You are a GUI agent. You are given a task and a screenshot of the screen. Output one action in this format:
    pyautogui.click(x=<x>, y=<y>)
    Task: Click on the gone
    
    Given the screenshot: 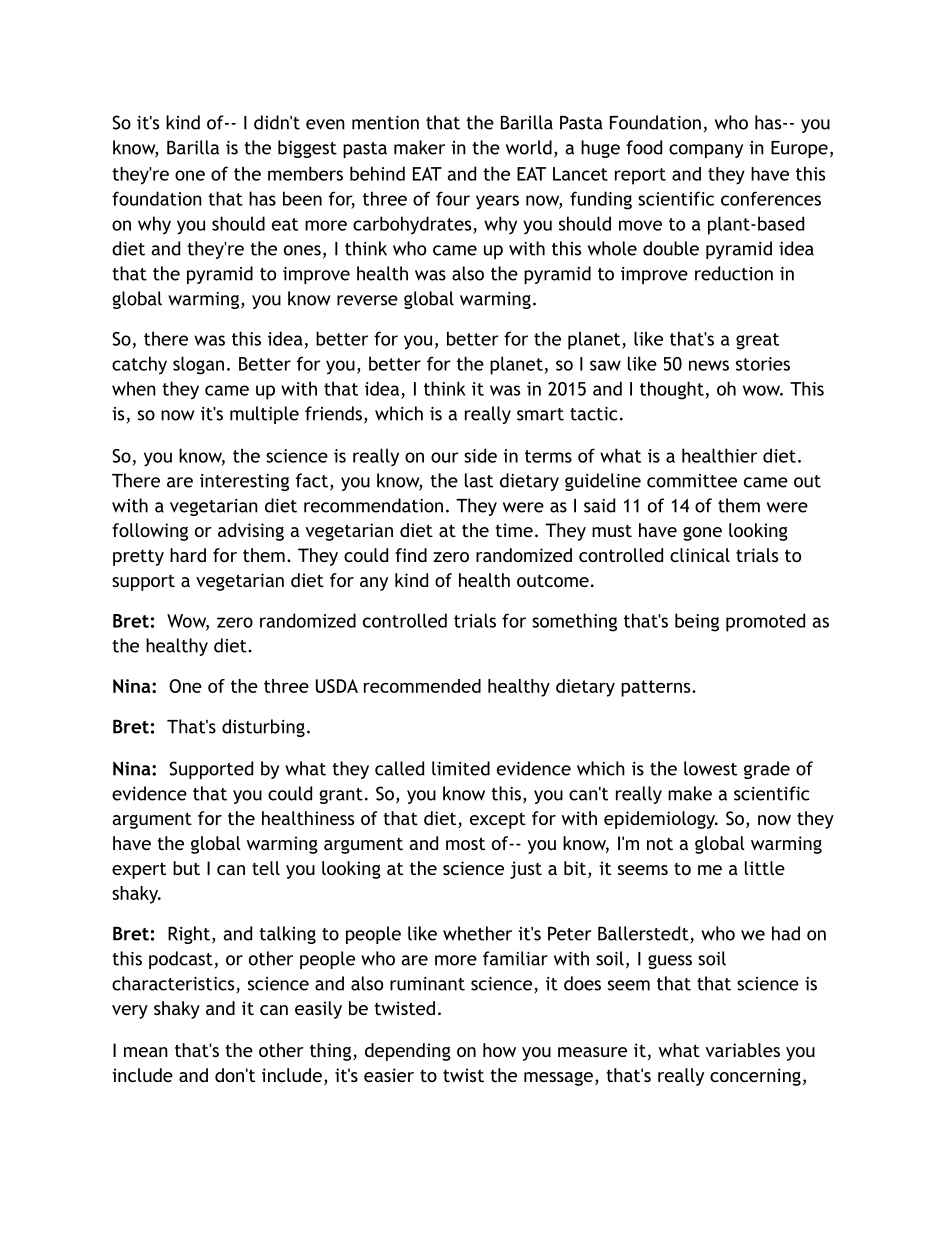 What is the action you would take?
    pyautogui.click(x=702, y=534)
